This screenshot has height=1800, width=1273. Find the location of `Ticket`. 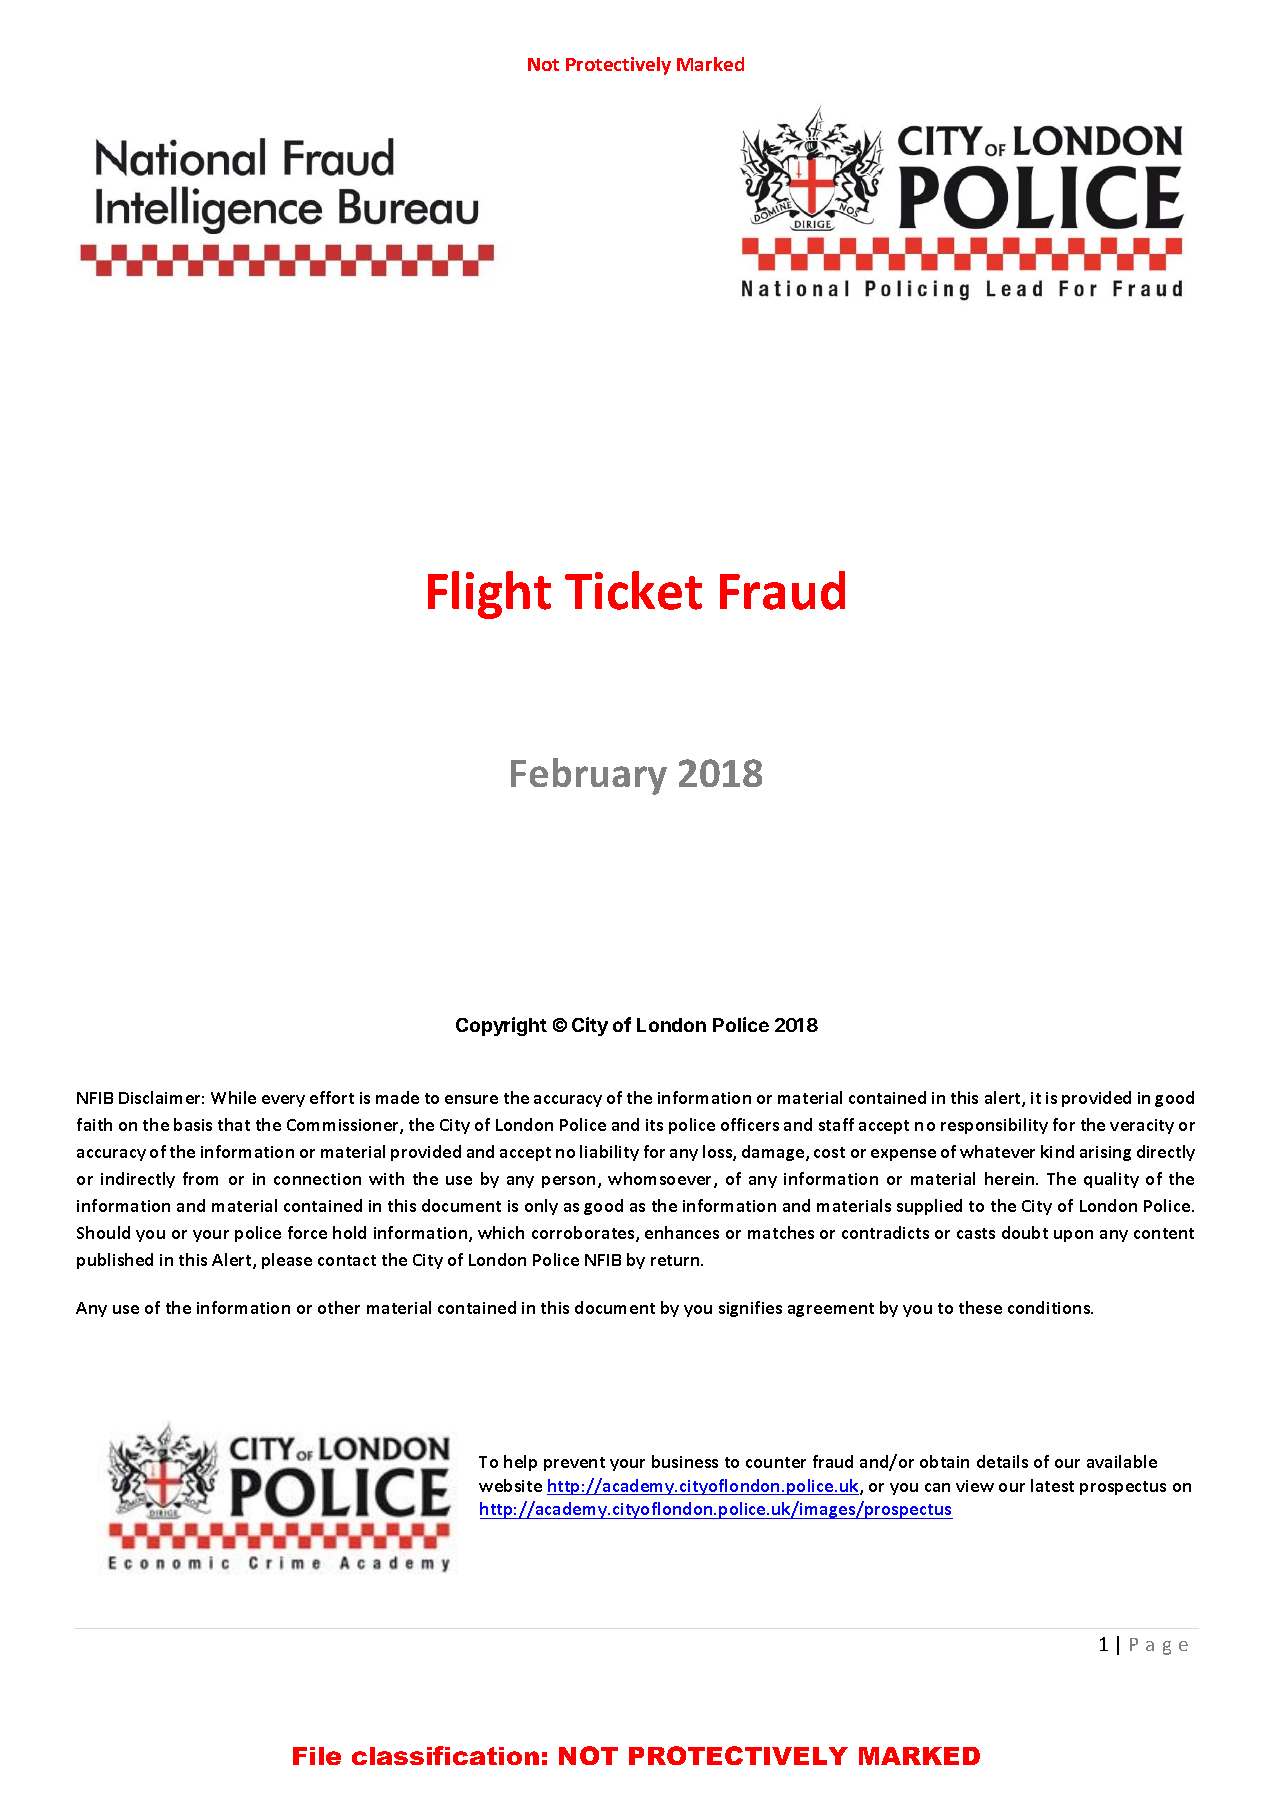

Ticket is located at coordinates (633, 590).
